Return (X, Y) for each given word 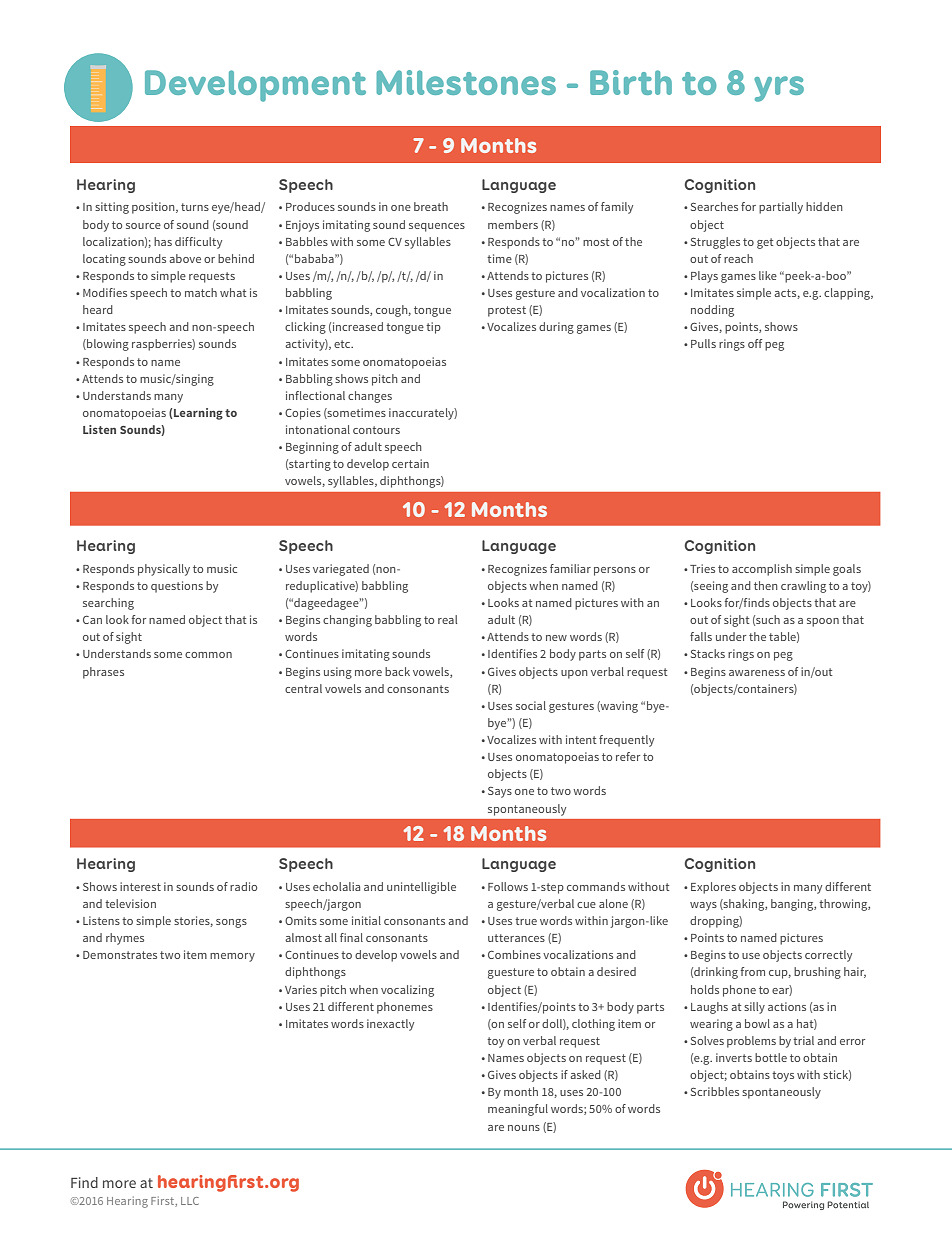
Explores (713, 888)
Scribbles (715, 1091)
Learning (198, 414)
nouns (524, 1128)
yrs (779, 89)
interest (140, 886)
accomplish (762, 570)
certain (410, 463)
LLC (190, 1201)
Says (500, 792)
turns (195, 207)
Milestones (466, 82)
